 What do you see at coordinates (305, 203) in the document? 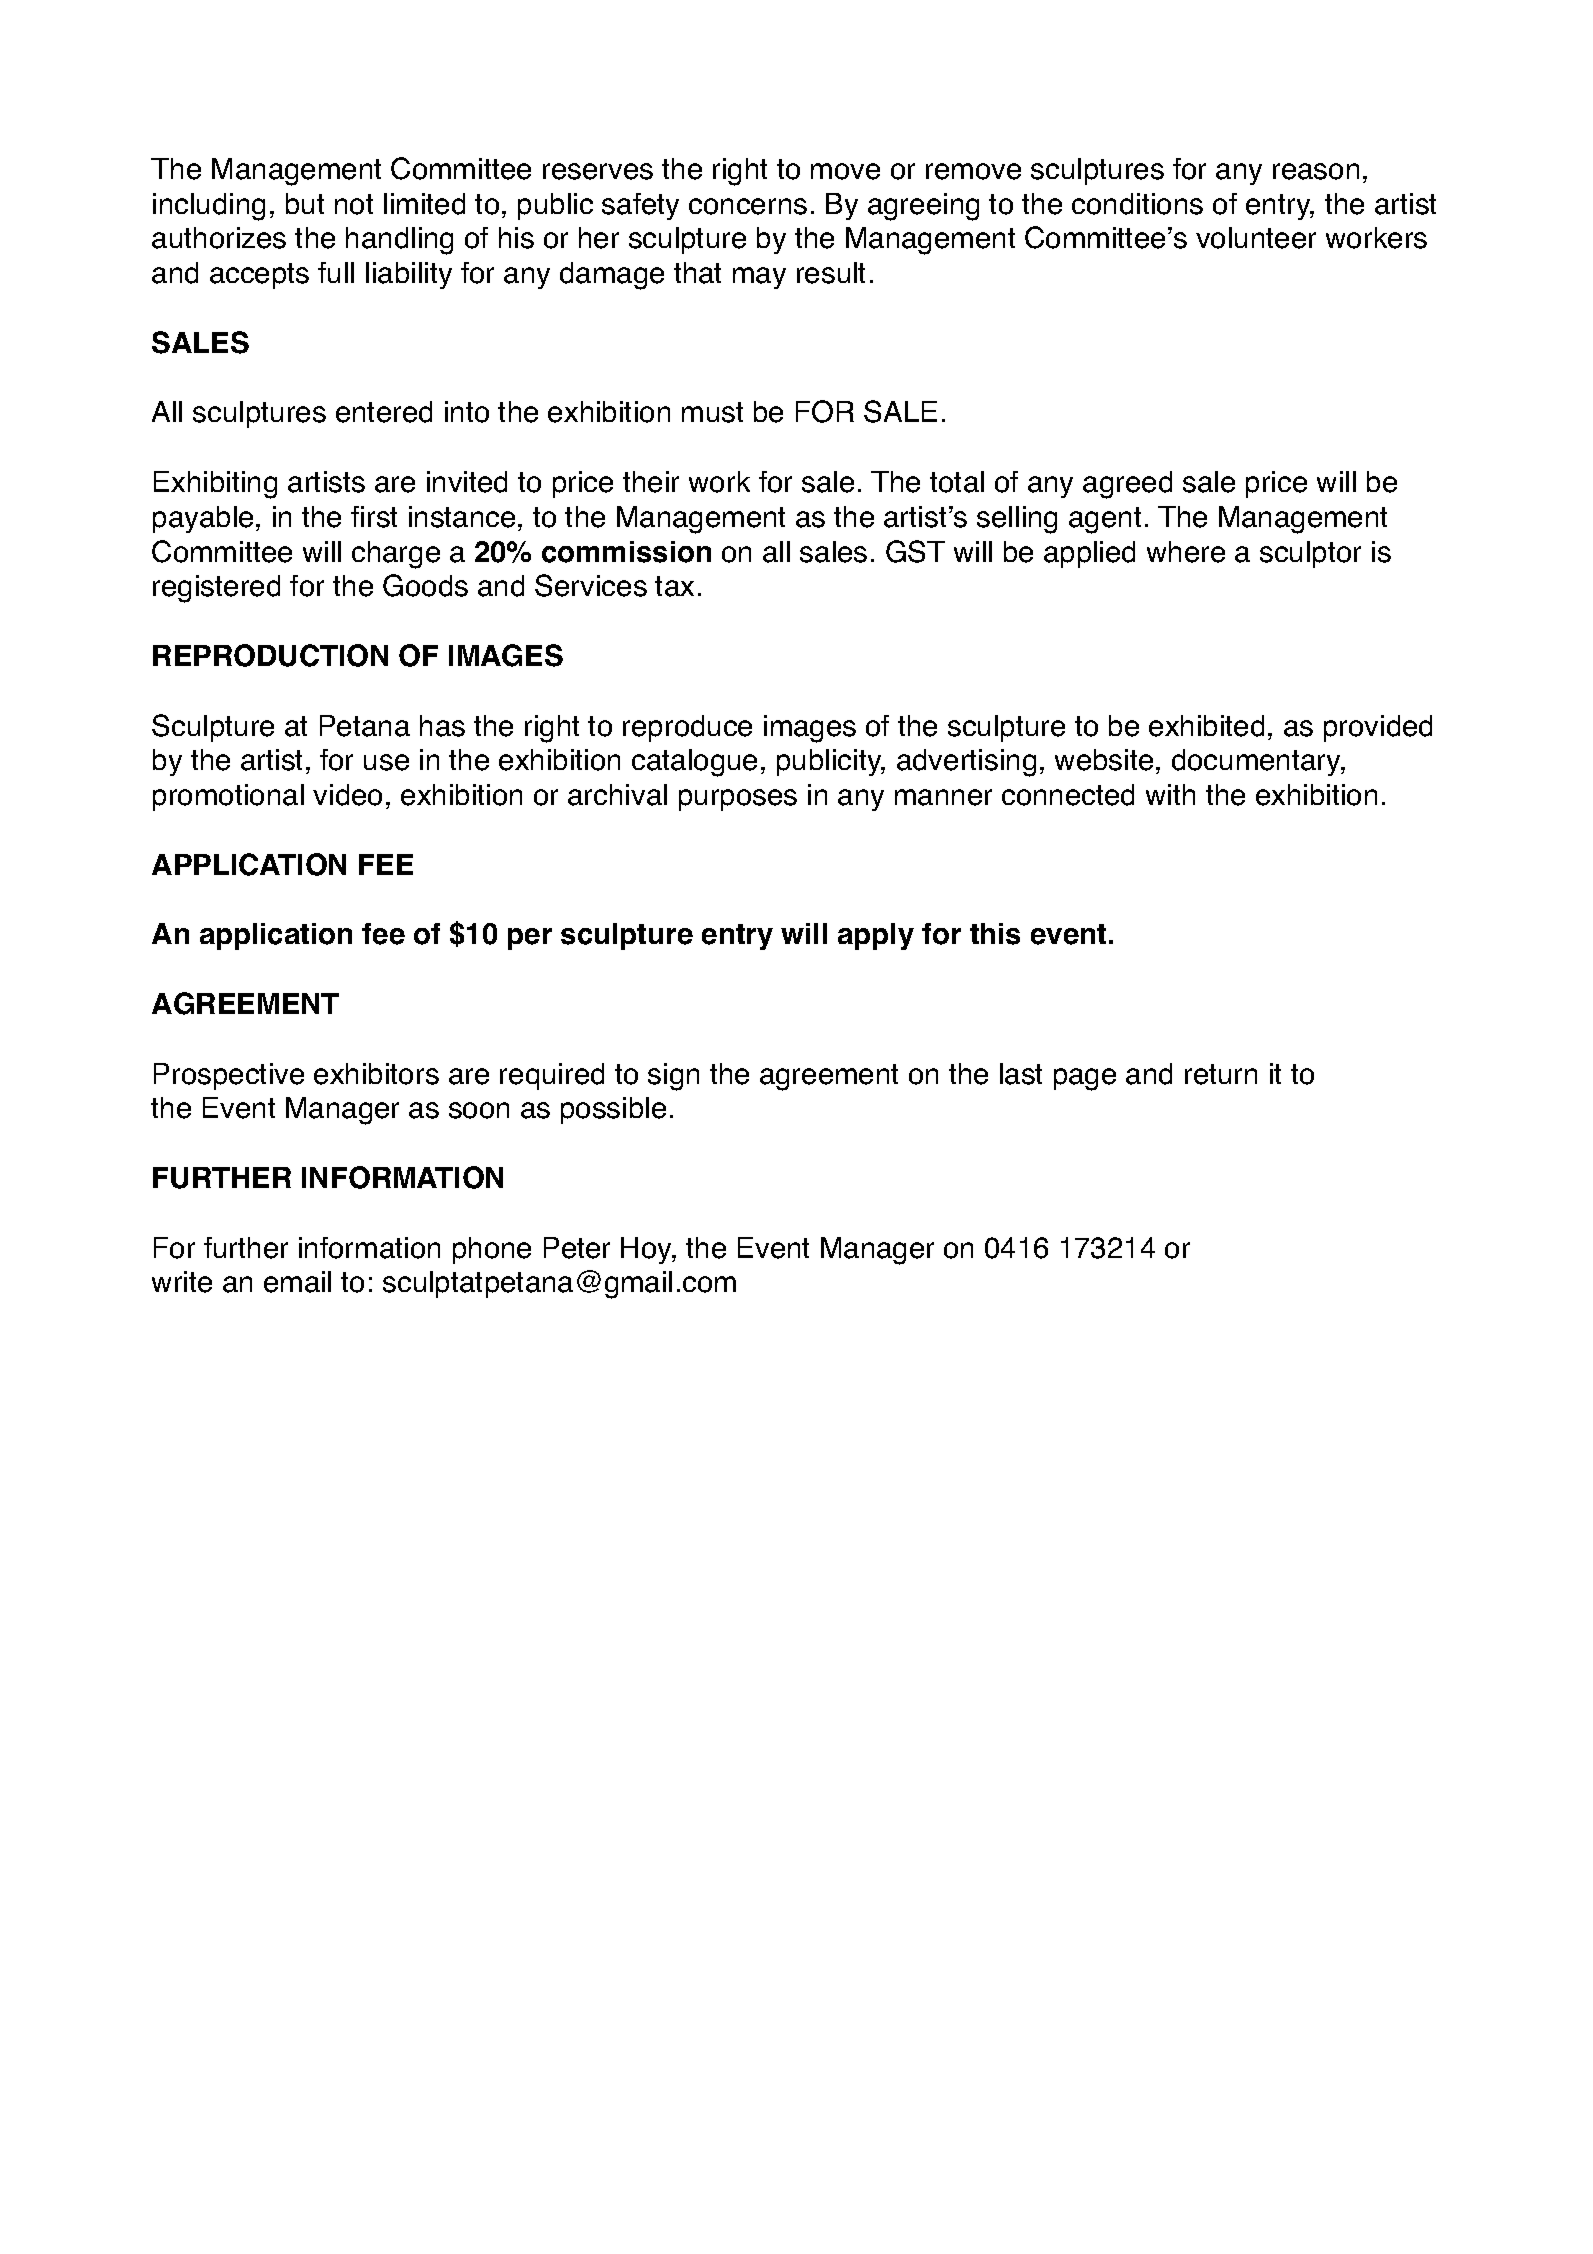
I see `but` at bounding box center [305, 203].
